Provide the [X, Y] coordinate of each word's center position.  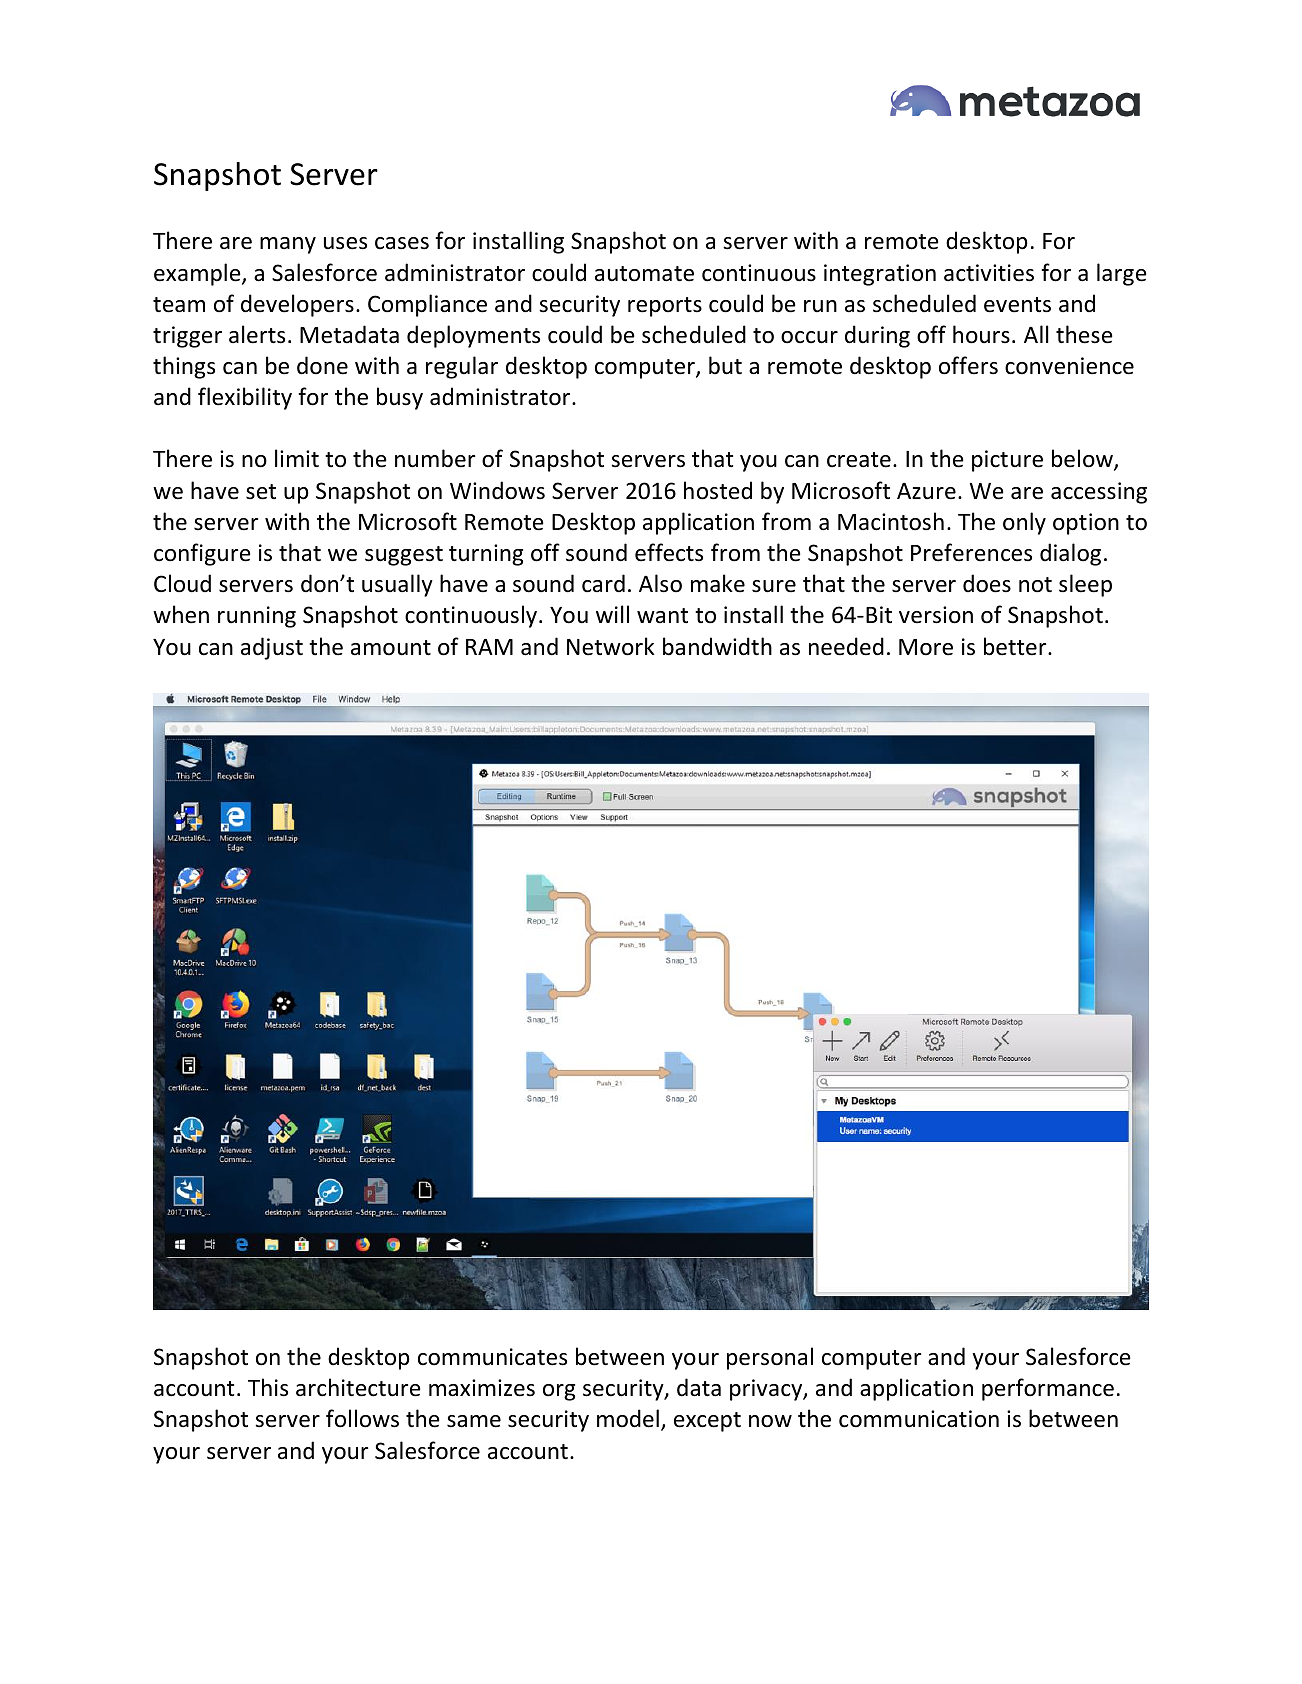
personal [770, 1358]
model [628, 1418]
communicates [492, 1357]
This [268, 1387]
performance [1048, 1389]
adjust [272, 648]
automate [644, 274]
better [1016, 646]
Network [611, 646]
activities [989, 273]
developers [297, 305]
